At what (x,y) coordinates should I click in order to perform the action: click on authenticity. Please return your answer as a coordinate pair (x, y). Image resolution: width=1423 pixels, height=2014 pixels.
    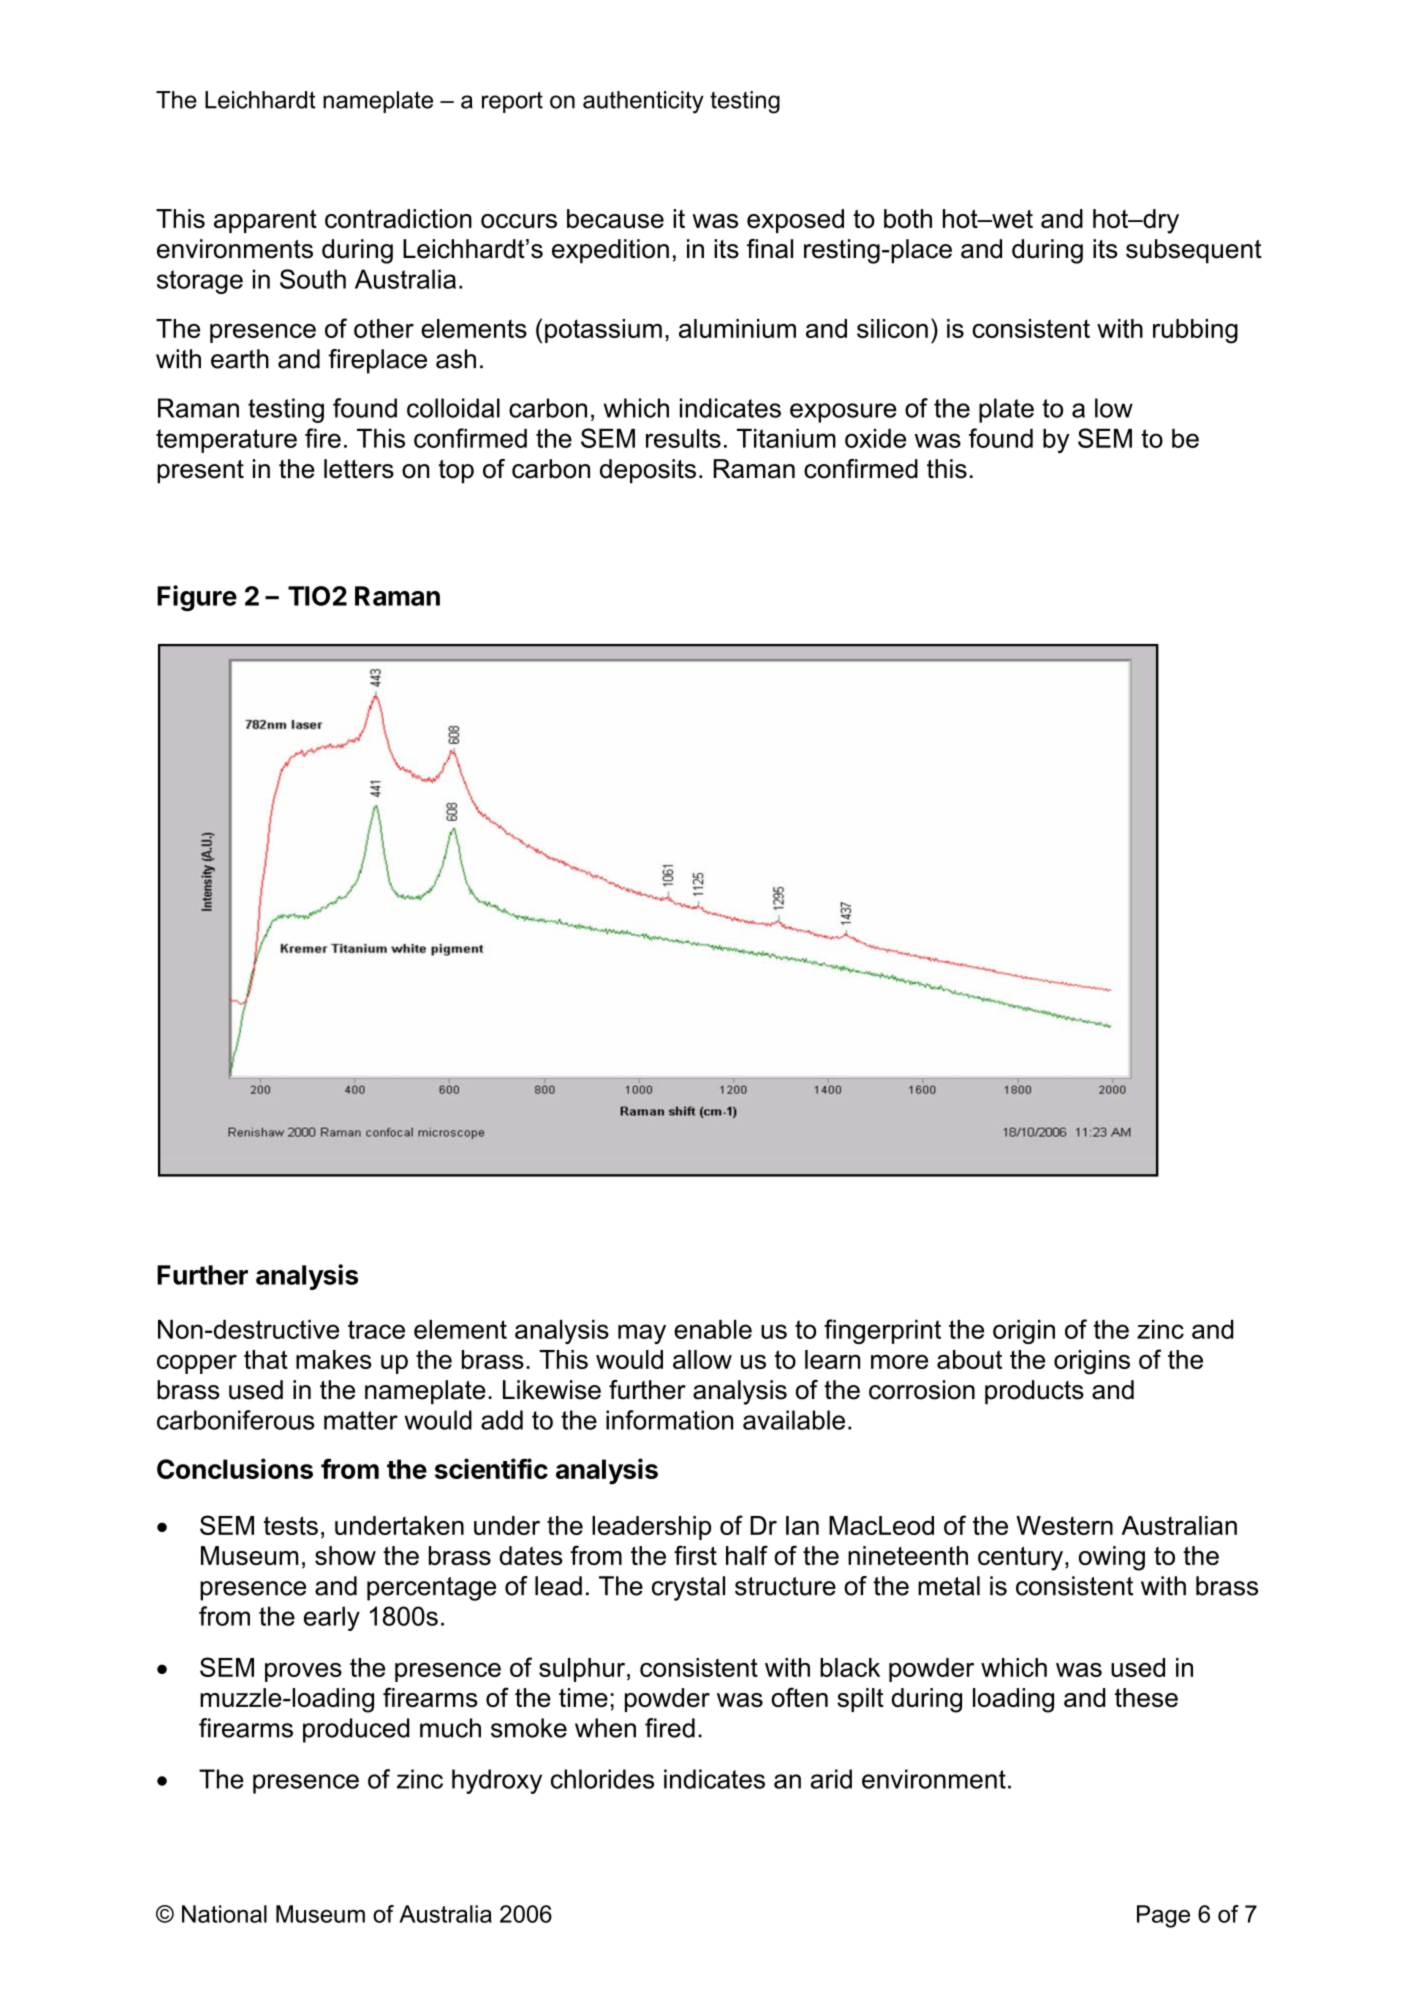
    Looking at the image, I should click on (643, 102).
